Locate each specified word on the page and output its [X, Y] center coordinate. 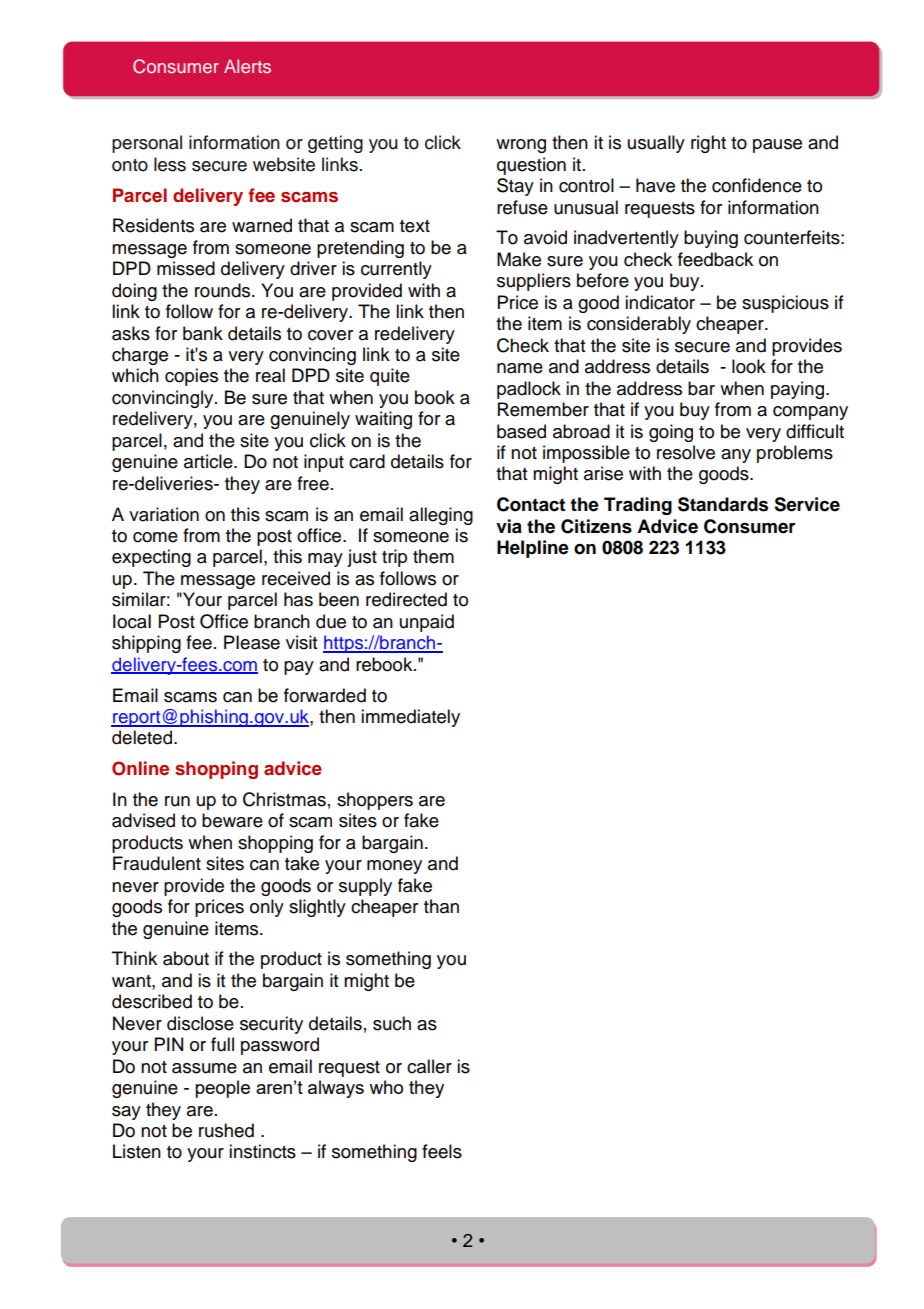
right [708, 144]
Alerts [247, 66]
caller [429, 1066]
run [177, 801]
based [521, 431]
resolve [686, 452]
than [441, 906]
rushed [226, 1130]
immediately [410, 718]
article [209, 461]
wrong [521, 146]
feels [442, 1151]
